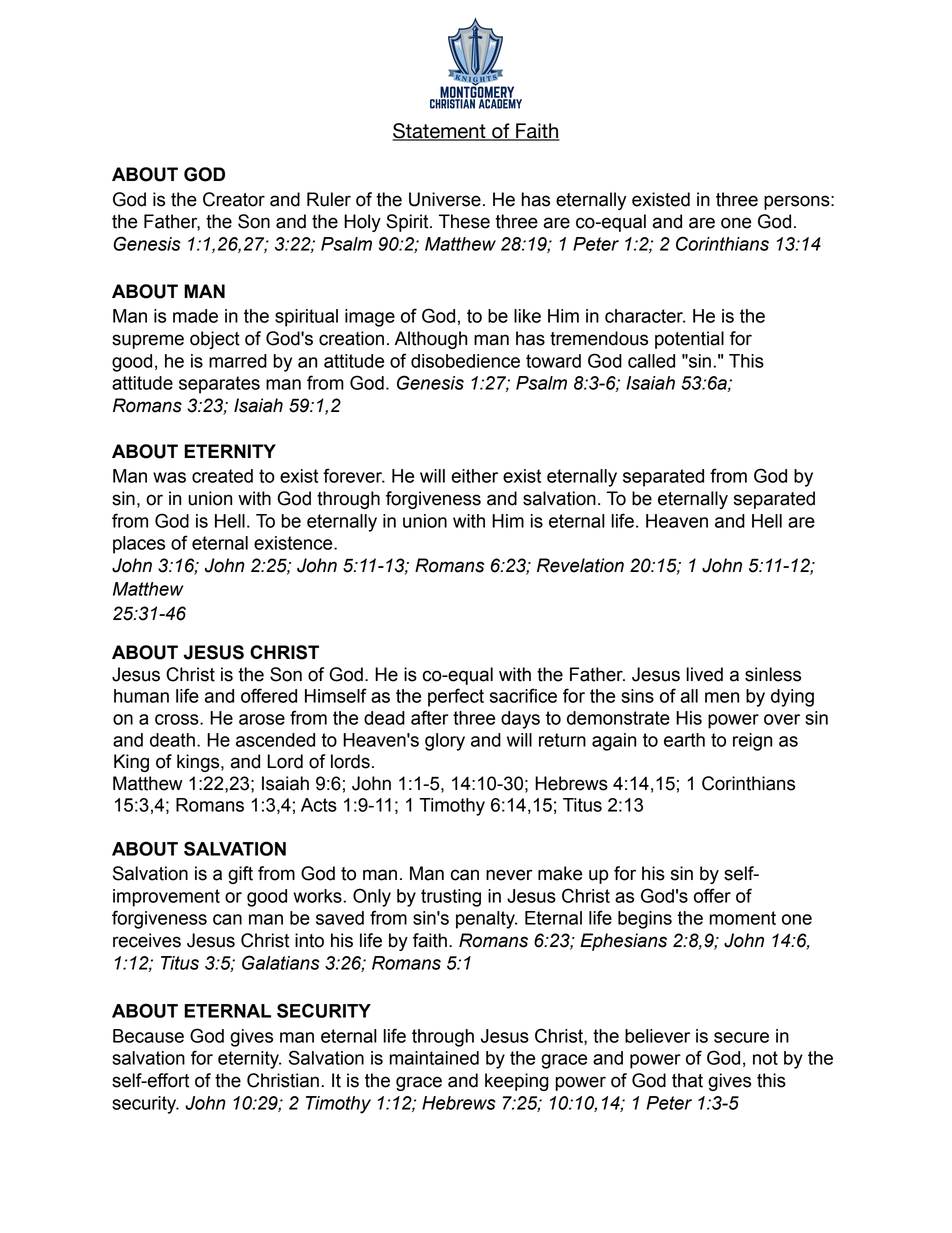  What do you see at coordinates (222, 476) in the screenshot?
I see `created` at bounding box center [222, 476].
